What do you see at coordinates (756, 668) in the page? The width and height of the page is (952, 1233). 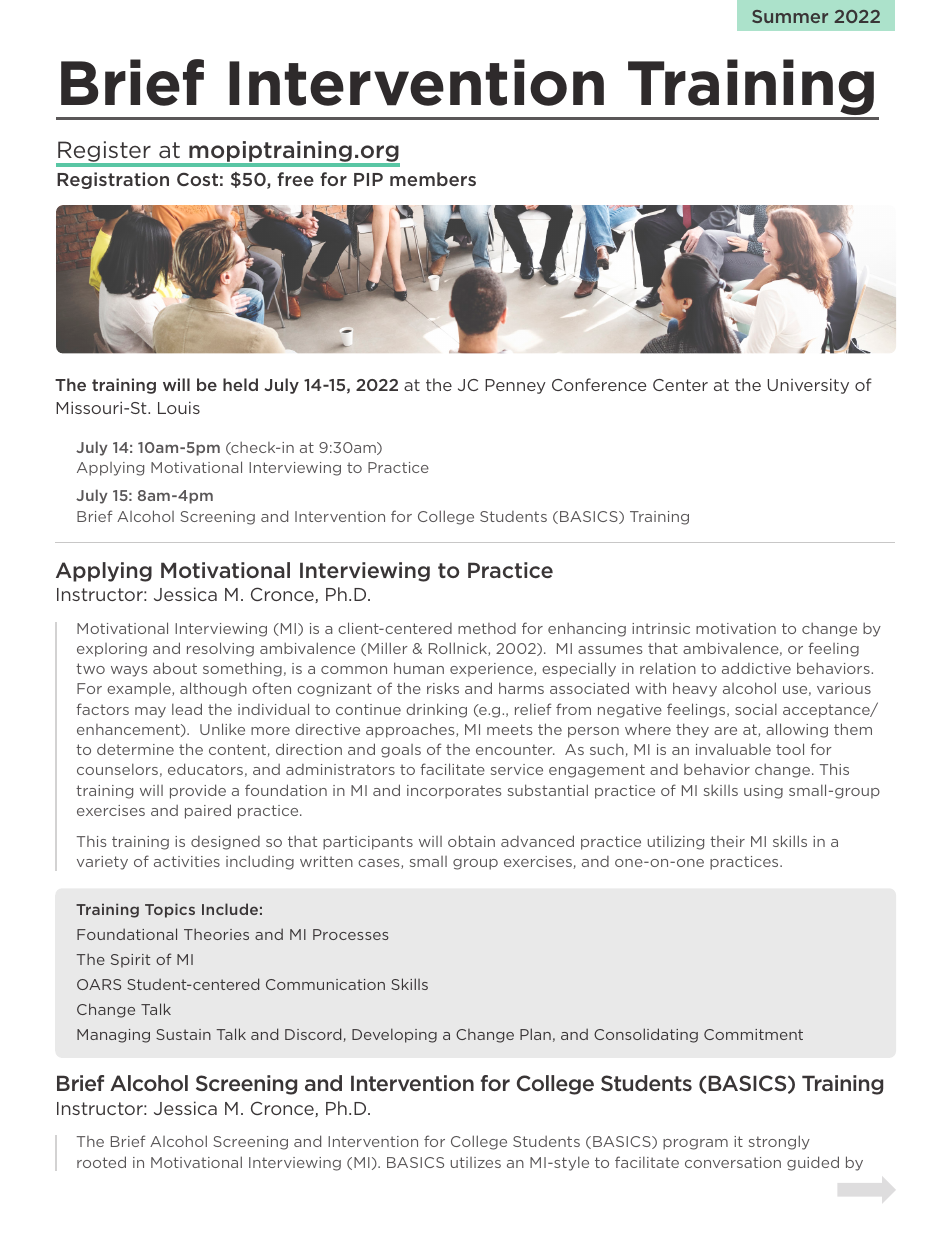 I see `addictive` at bounding box center [756, 668].
